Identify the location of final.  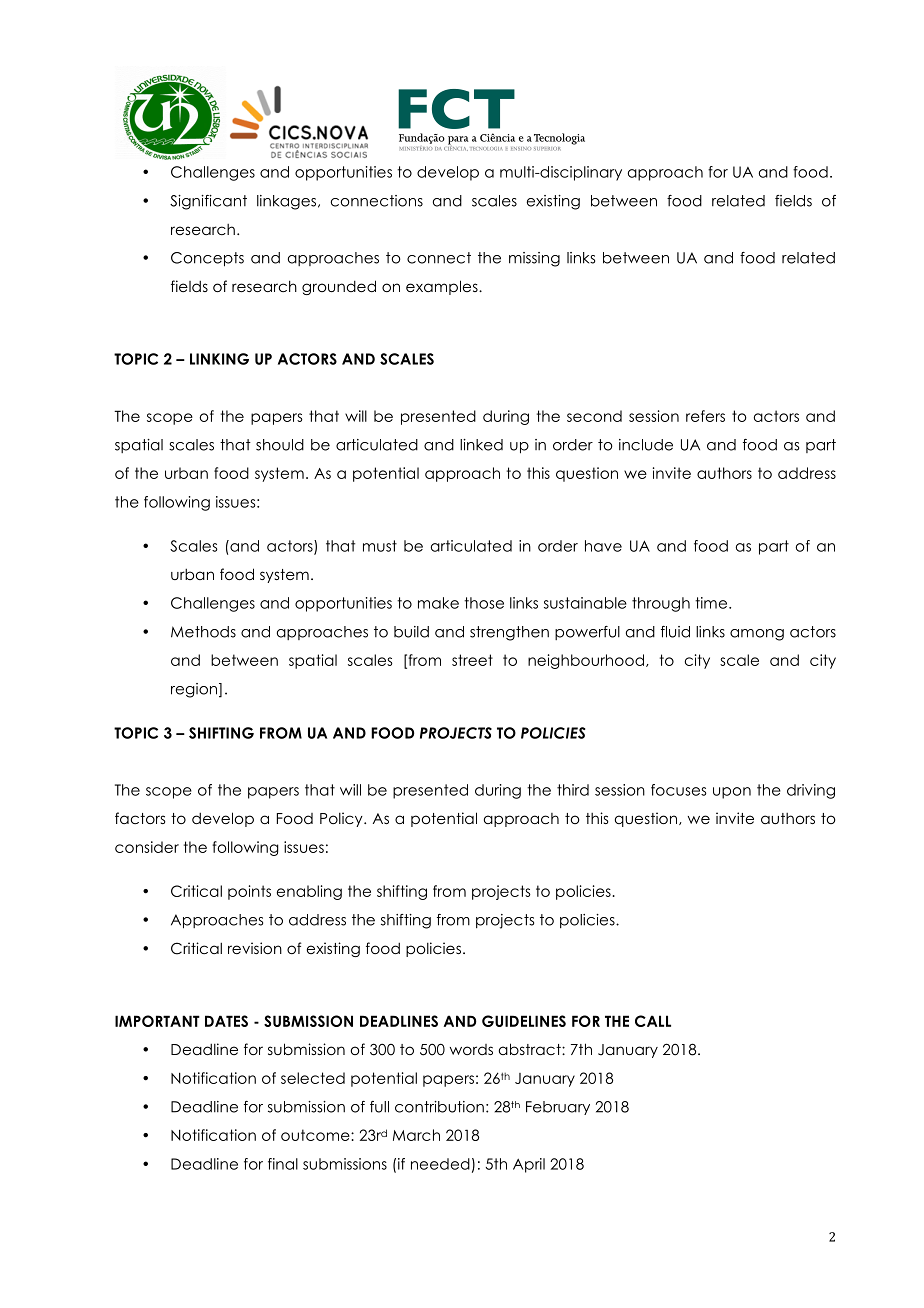
(283, 1164).
